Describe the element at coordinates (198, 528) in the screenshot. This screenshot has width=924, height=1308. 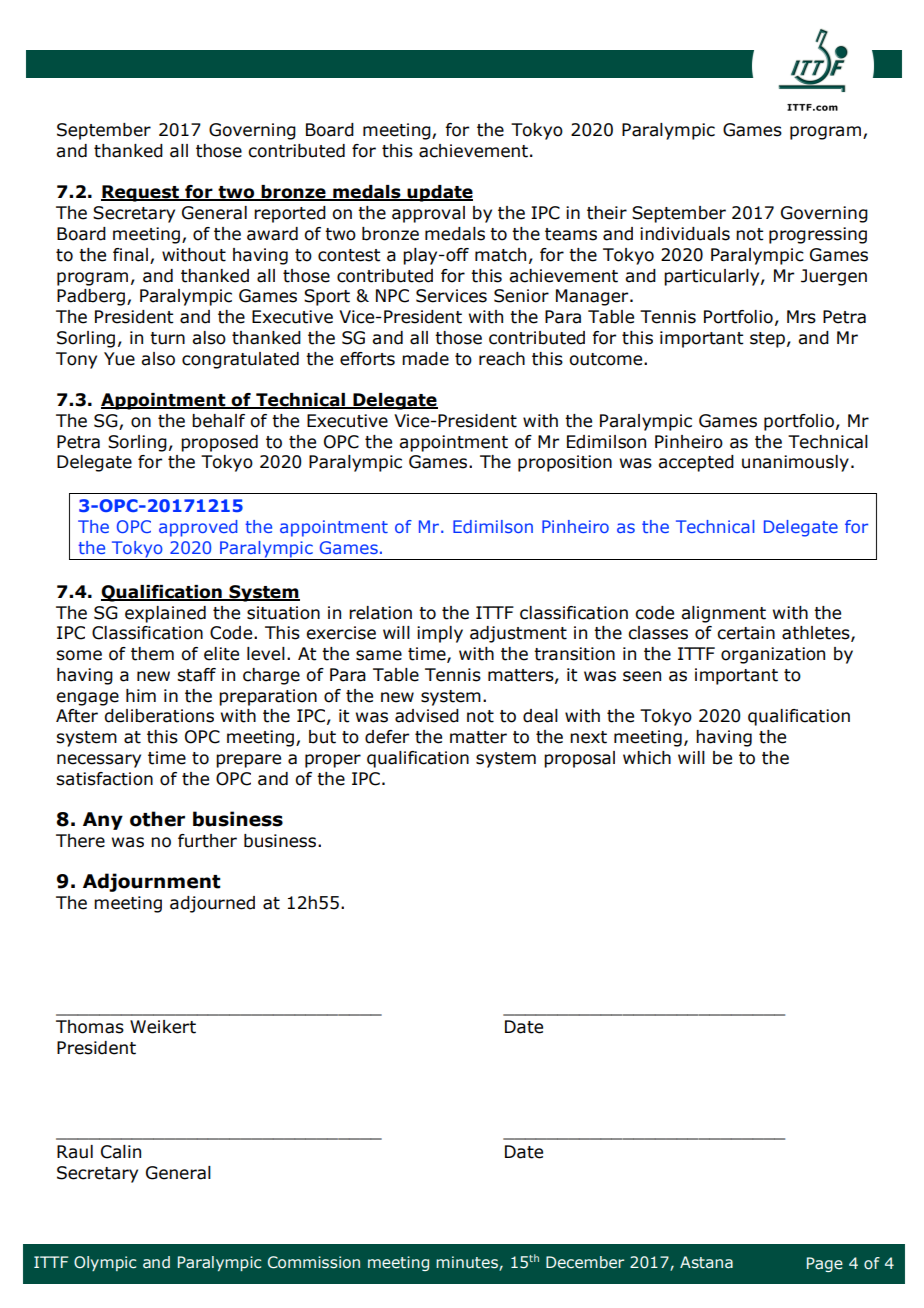
I see `approved` at that location.
